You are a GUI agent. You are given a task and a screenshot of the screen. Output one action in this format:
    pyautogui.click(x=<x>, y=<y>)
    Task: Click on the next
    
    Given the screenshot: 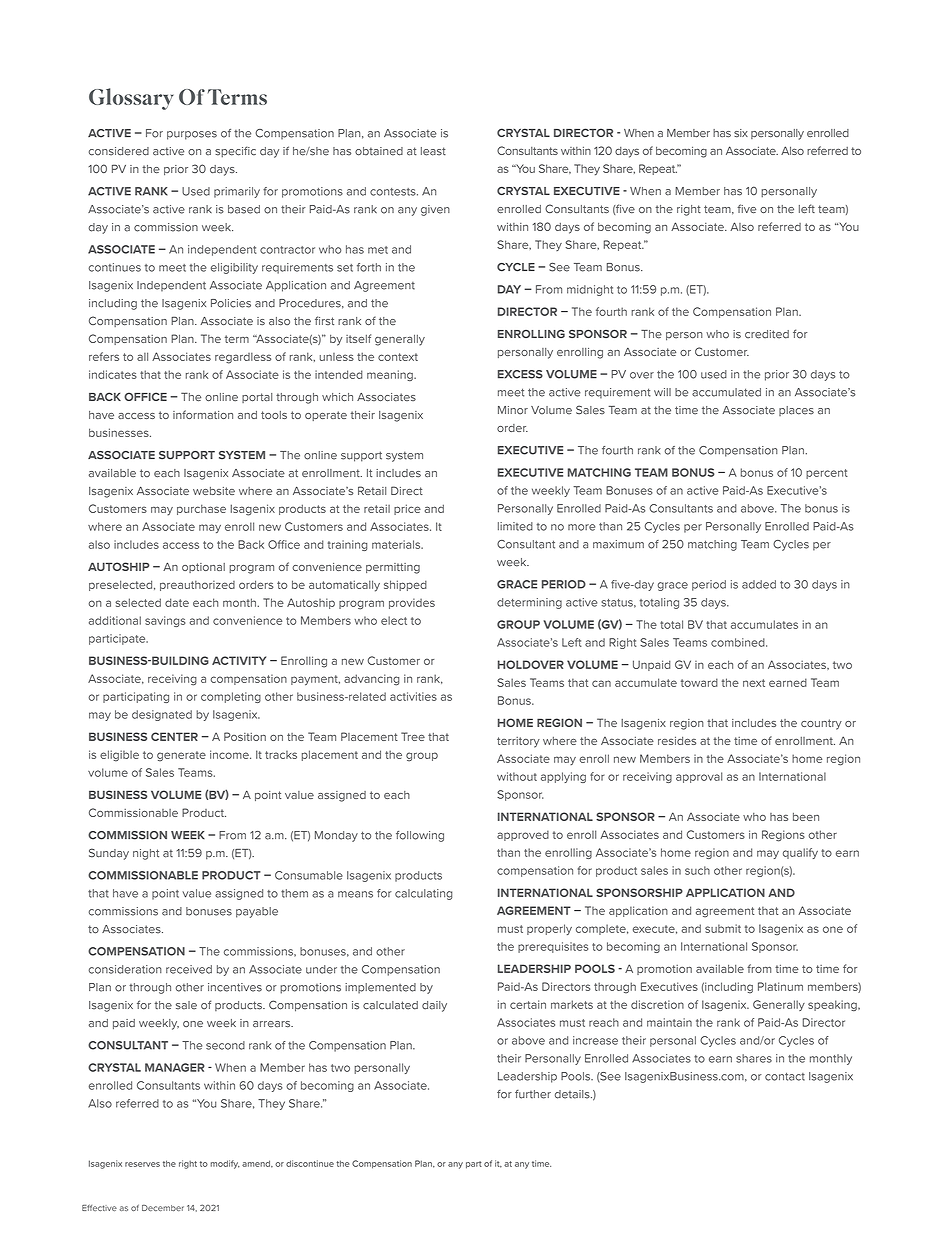 What is the action you would take?
    pyautogui.click(x=754, y=683)
